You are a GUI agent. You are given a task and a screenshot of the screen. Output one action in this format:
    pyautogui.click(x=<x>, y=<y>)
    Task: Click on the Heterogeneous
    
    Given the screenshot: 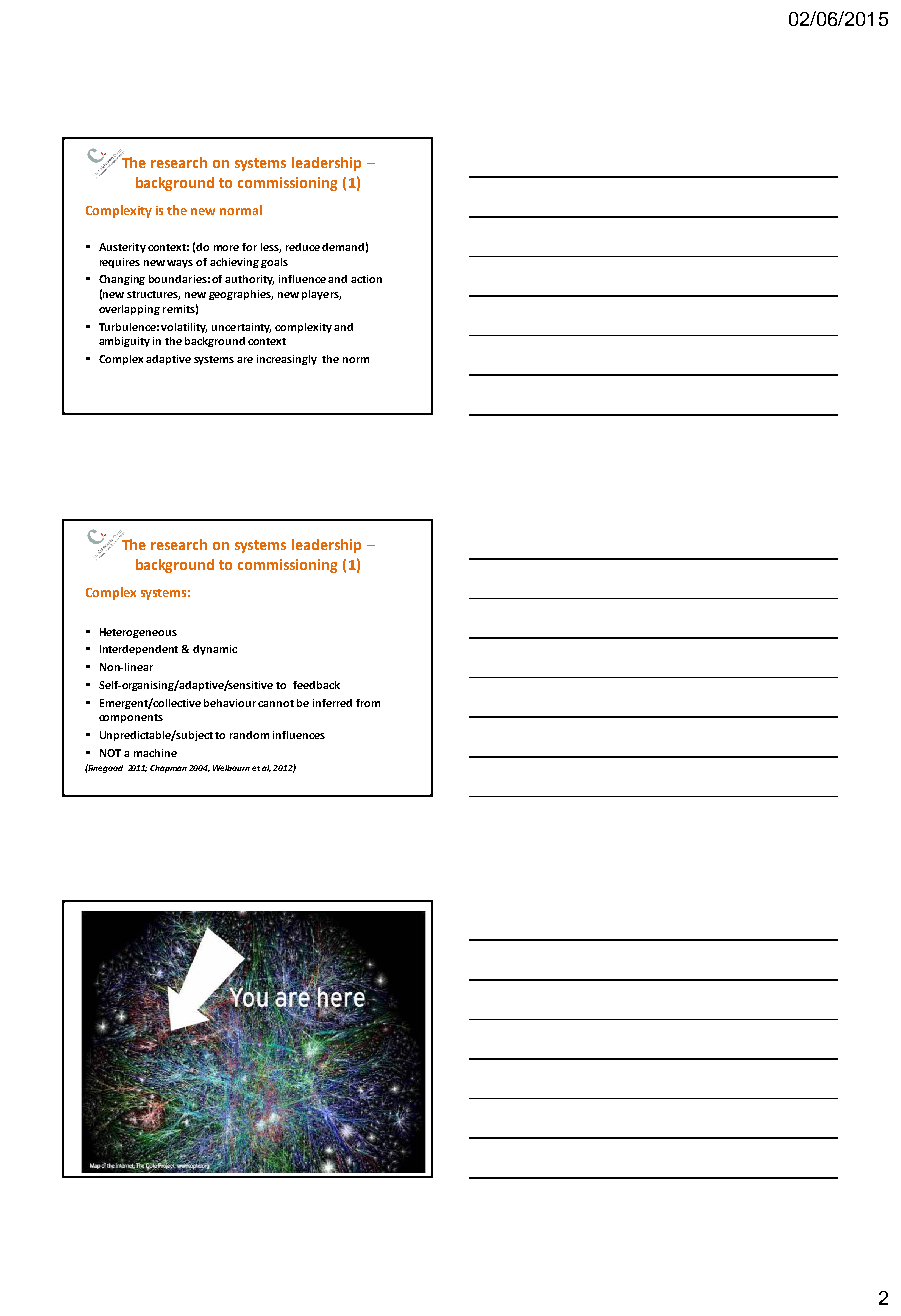 What is the action you would take?
    pyautogui.click(x=138, y=633)
